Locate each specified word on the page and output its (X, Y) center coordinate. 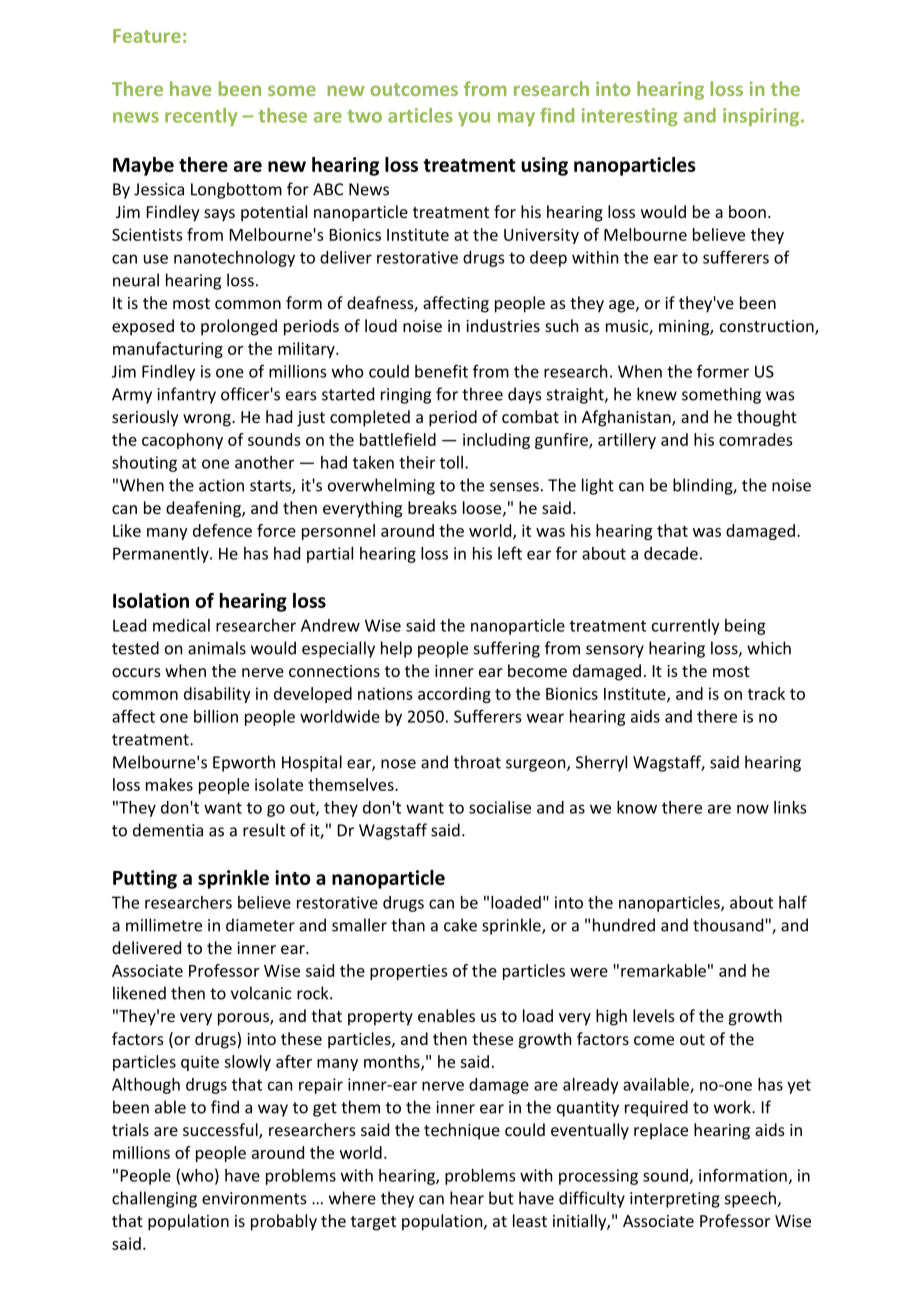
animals (217, 648)
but (501, 1198)
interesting (630, 117)
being (745, 627)
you (474, 119)
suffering (507, 649)
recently (201, 117)
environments (254, 1198)
